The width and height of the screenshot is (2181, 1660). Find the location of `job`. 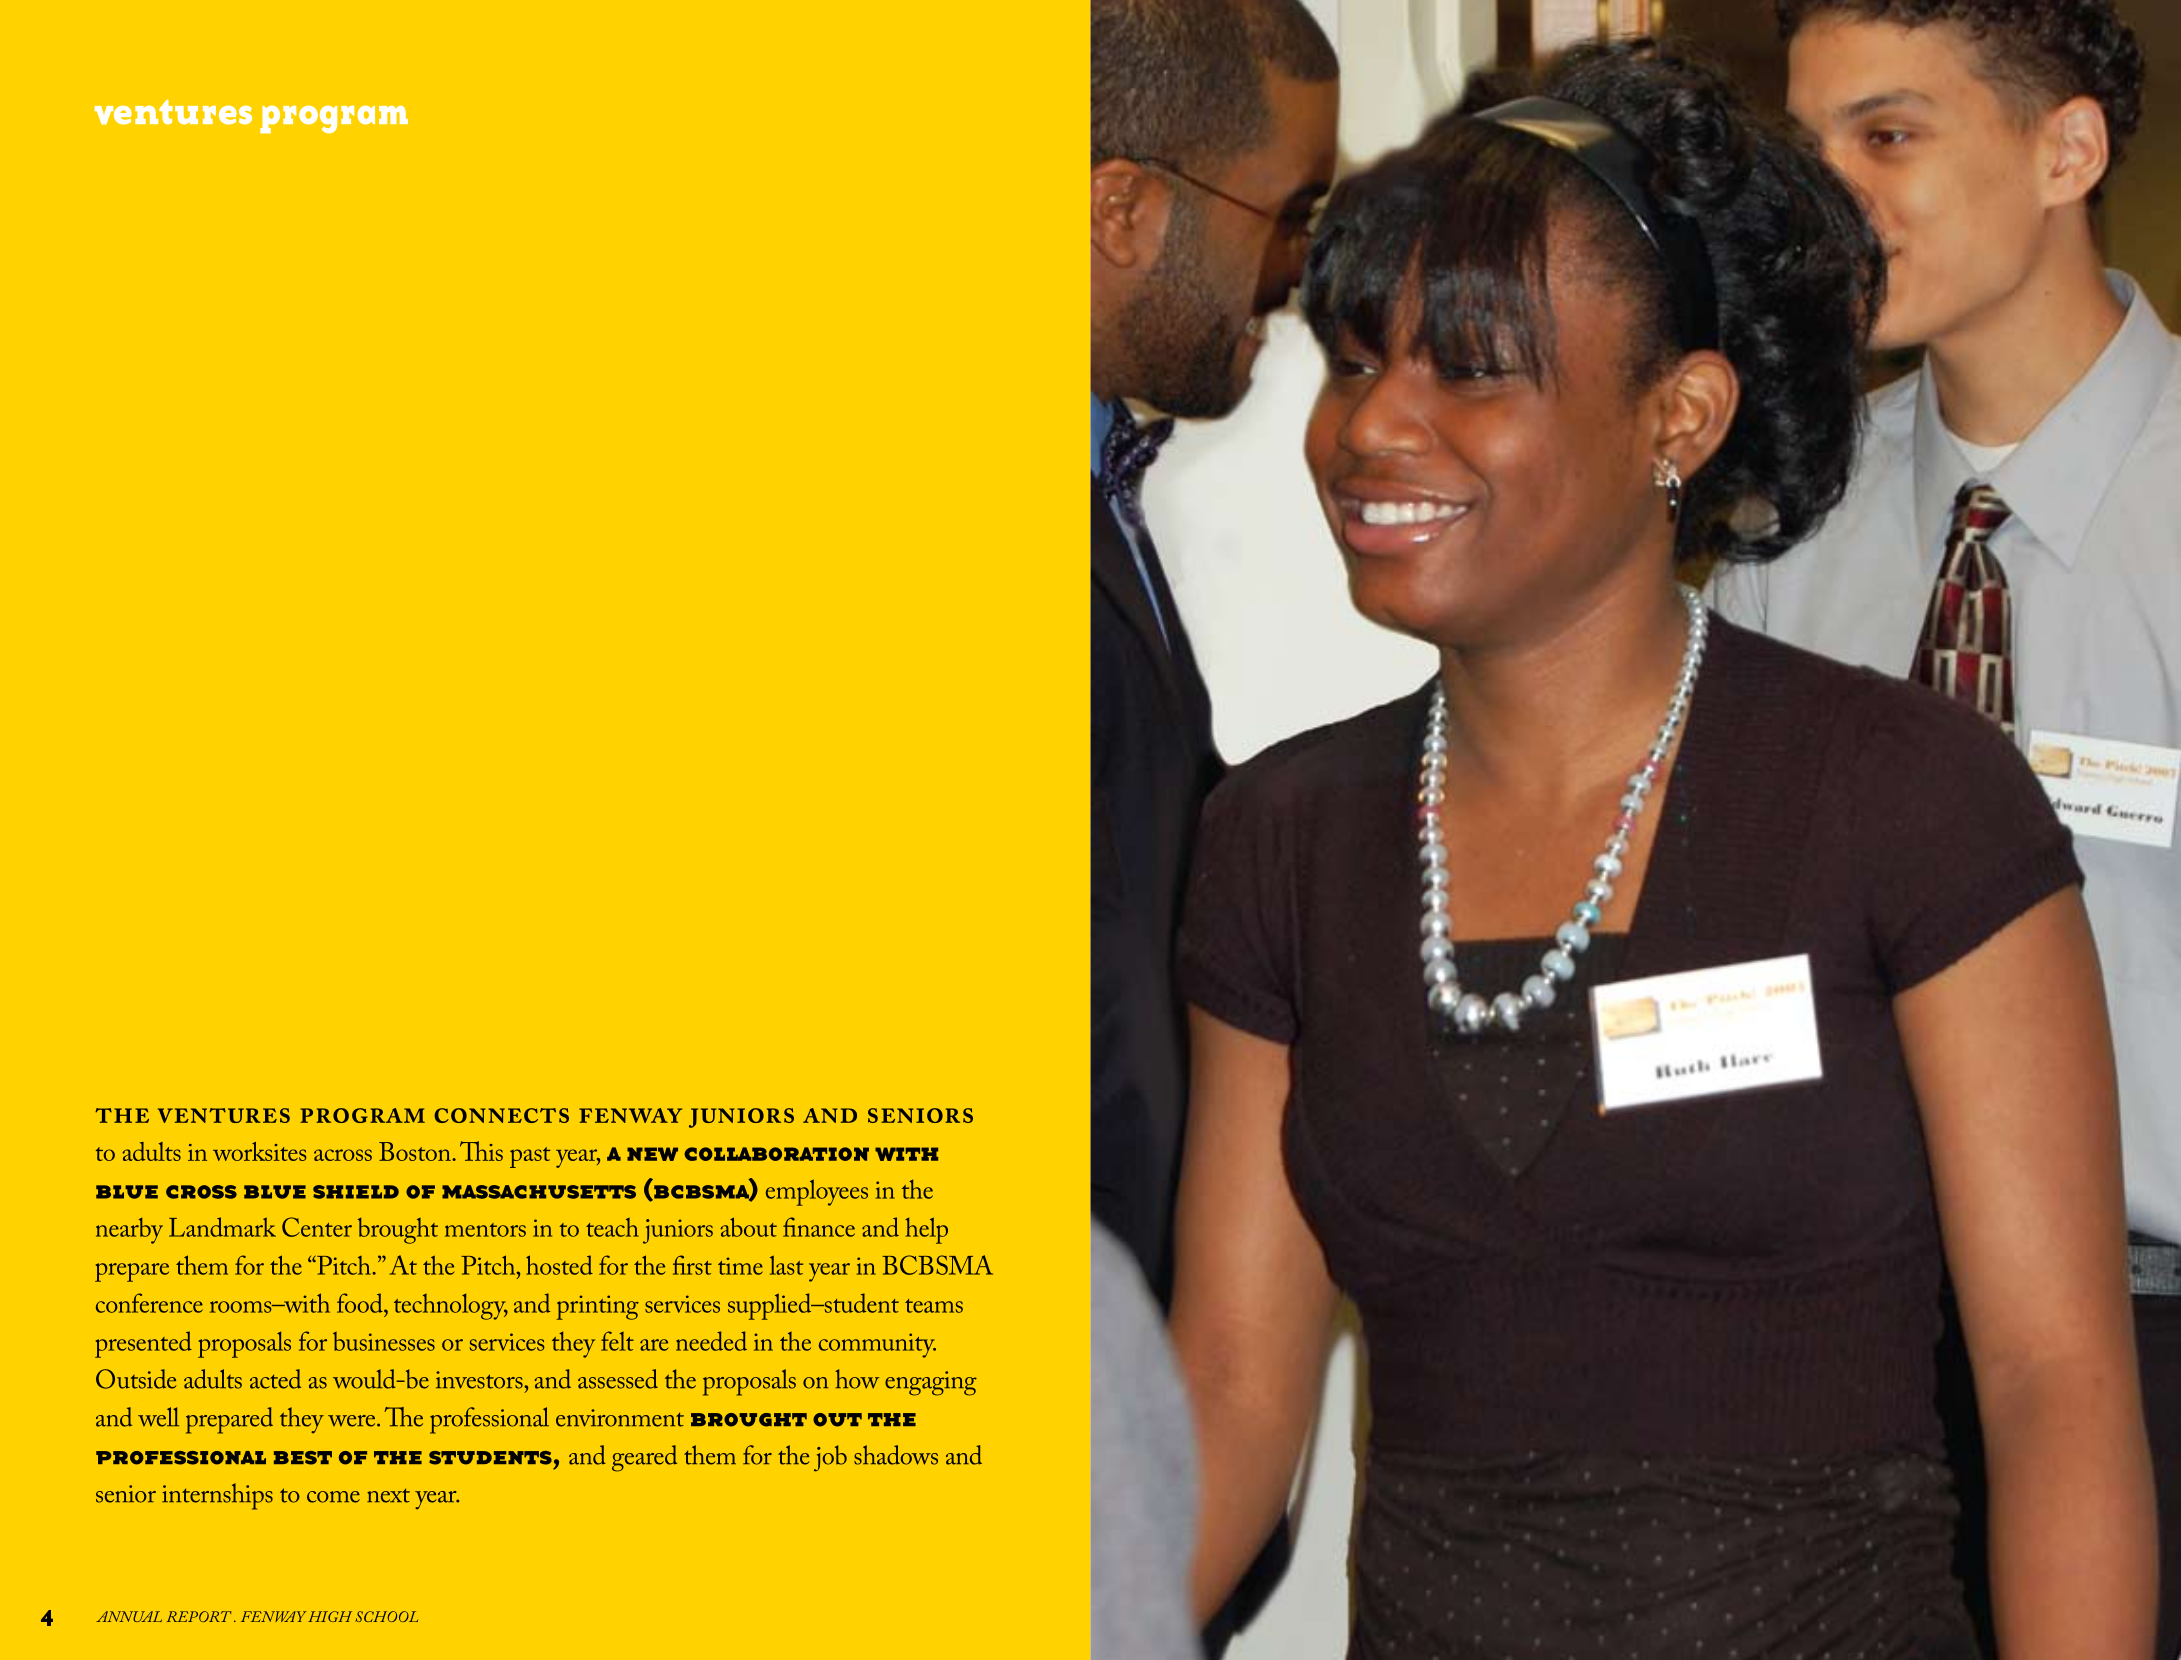

job is located at coordinates (830, 1458).
